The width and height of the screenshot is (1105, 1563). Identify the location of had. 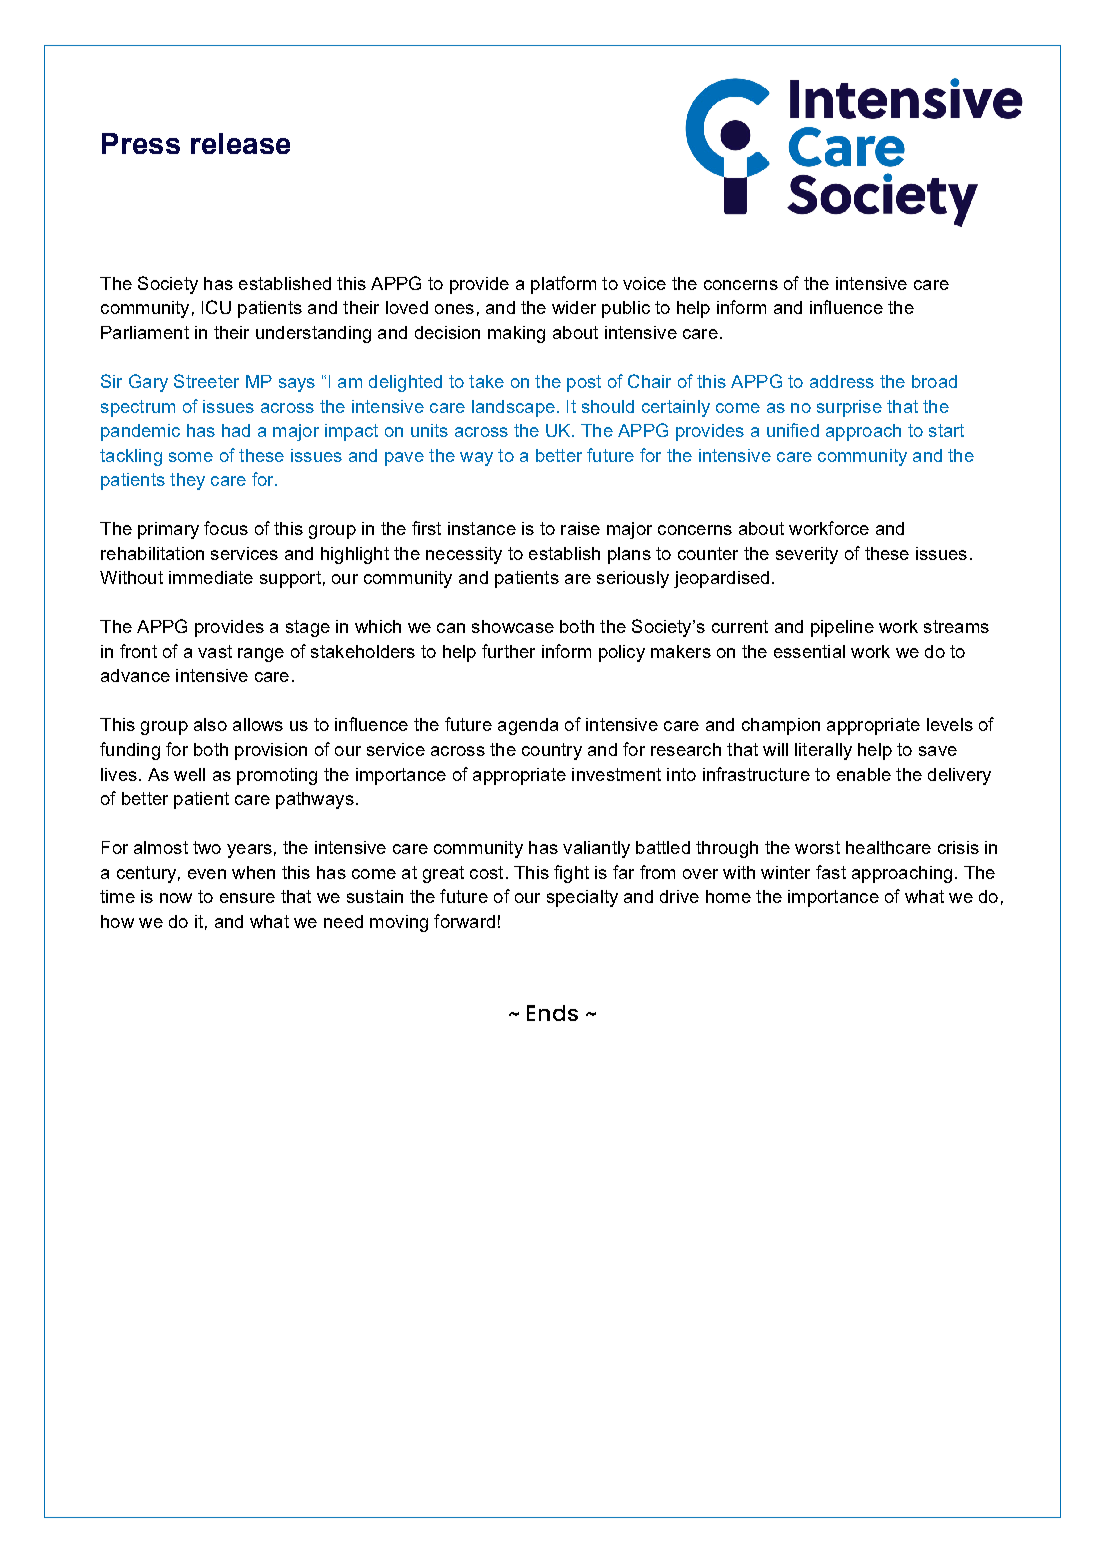
(236, 430).
